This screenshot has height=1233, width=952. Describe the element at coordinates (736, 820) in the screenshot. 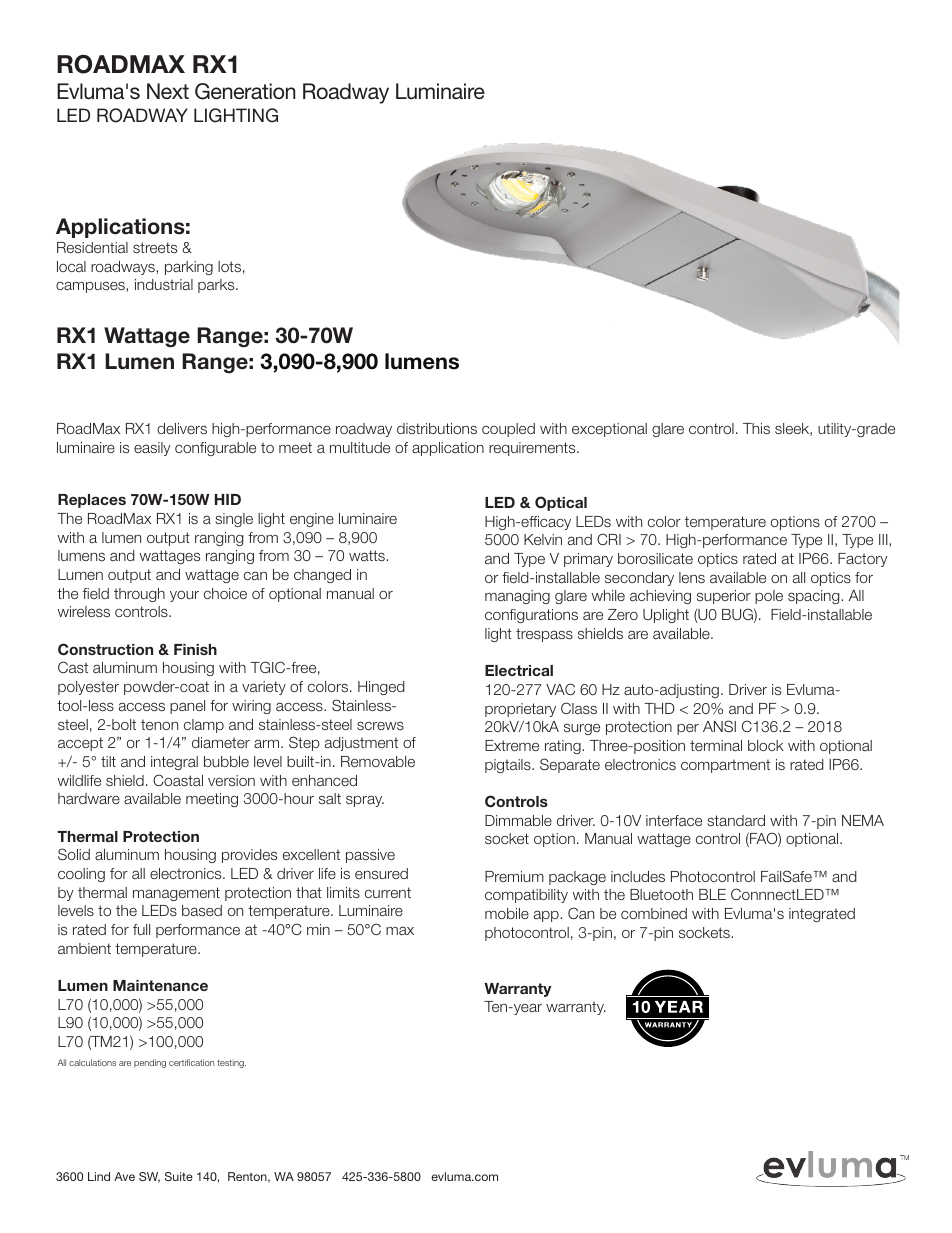

I see `standard` at that location.
